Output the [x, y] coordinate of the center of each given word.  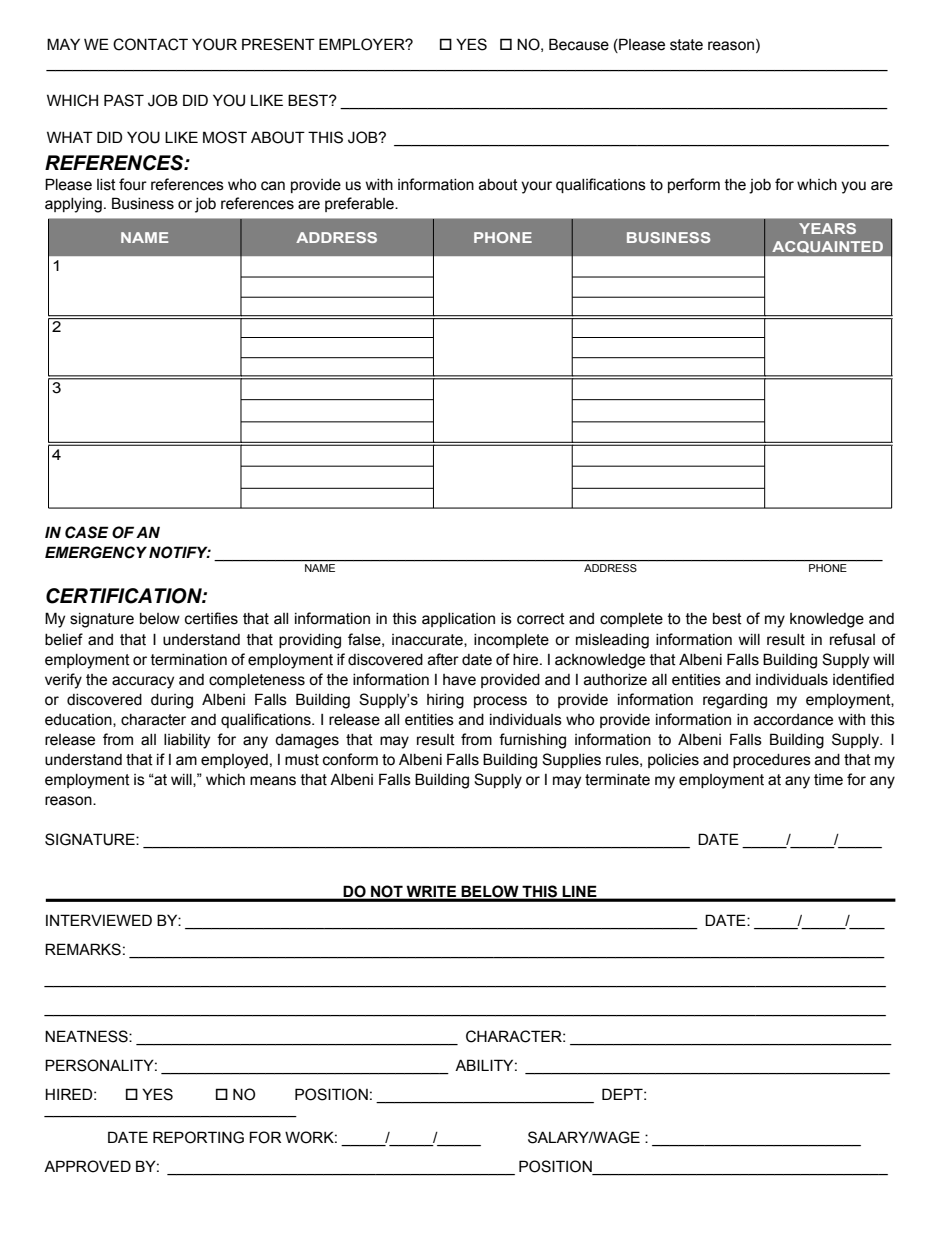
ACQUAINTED [827, 247]
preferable [360, 204]
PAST [124, 100]
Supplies [571, 760]
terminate [617, 780]
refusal [852, 639]
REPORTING [198, 1137]
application [458, 620]
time [828, 780]
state [686, 45]
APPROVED [87, 1166]
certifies [211, 618]
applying [73, 205]
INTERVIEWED [99, 920]
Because [579, 44]
